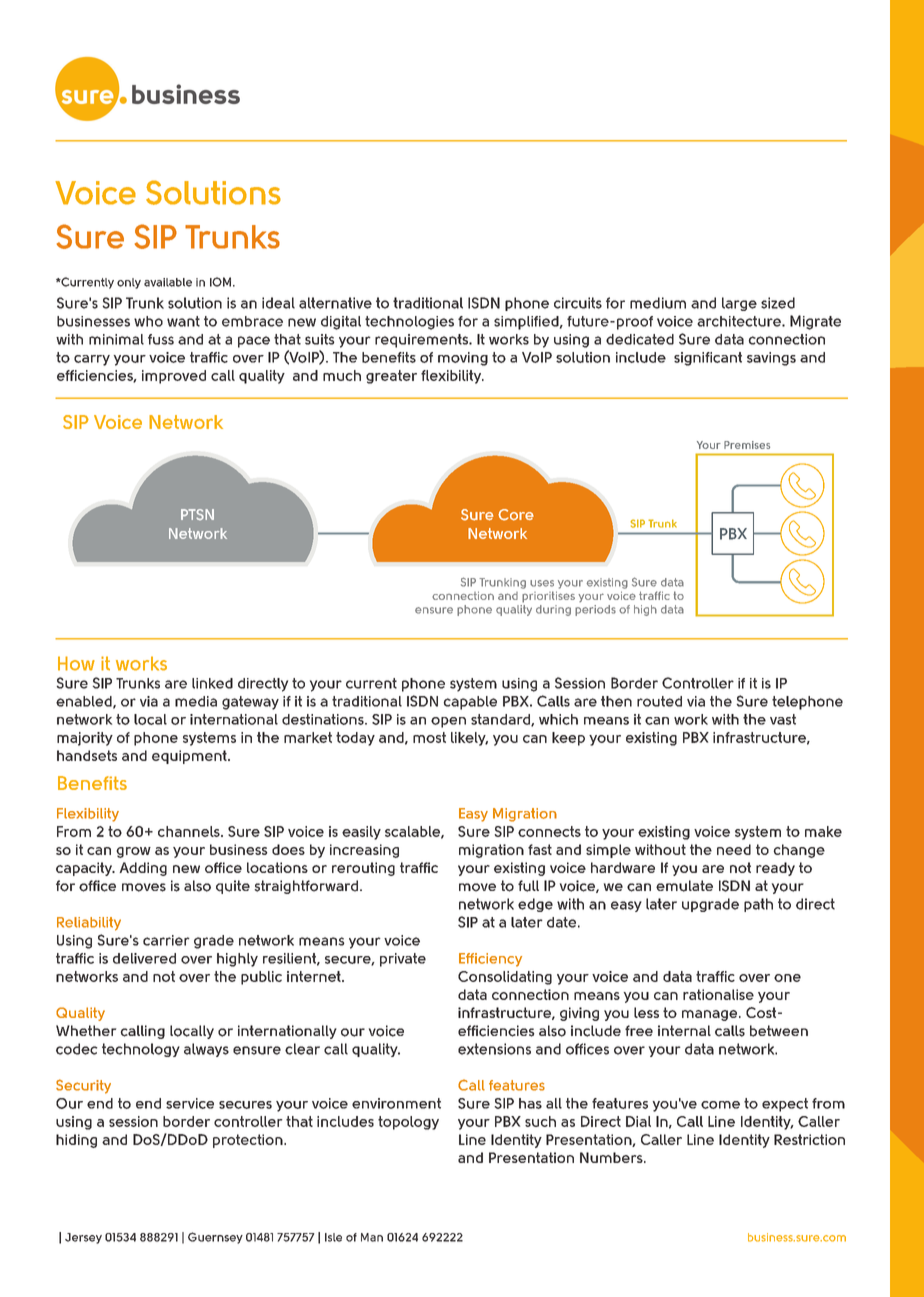 Image resolution: width=924 pixels, height=1297 pixels. Describe the element at coordinates (758, 905) in the screenshot. I see `path` at that location.
